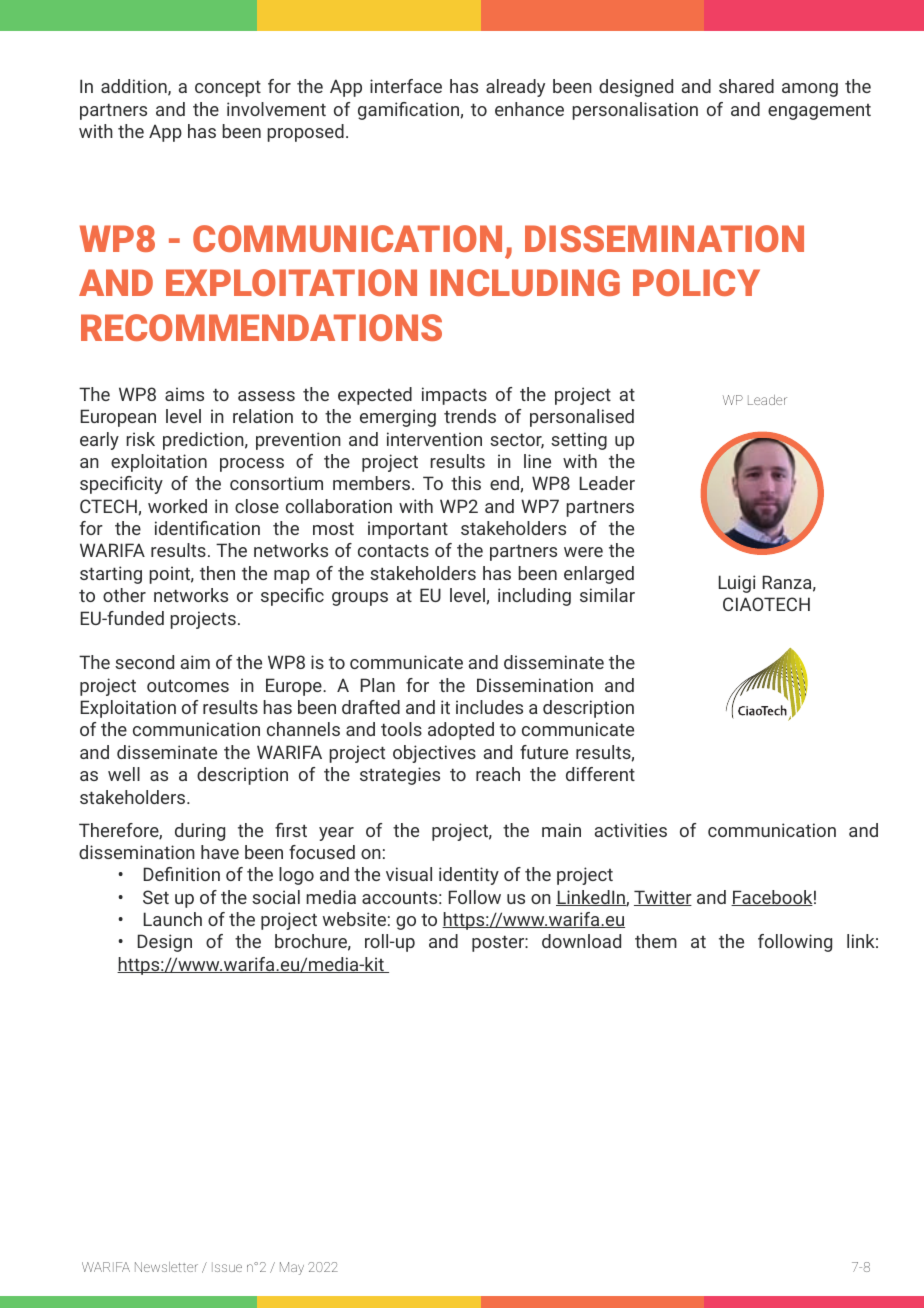 The width and height of the screenshot is (924, 1308). I want to click on worked, so click(177, 506).
